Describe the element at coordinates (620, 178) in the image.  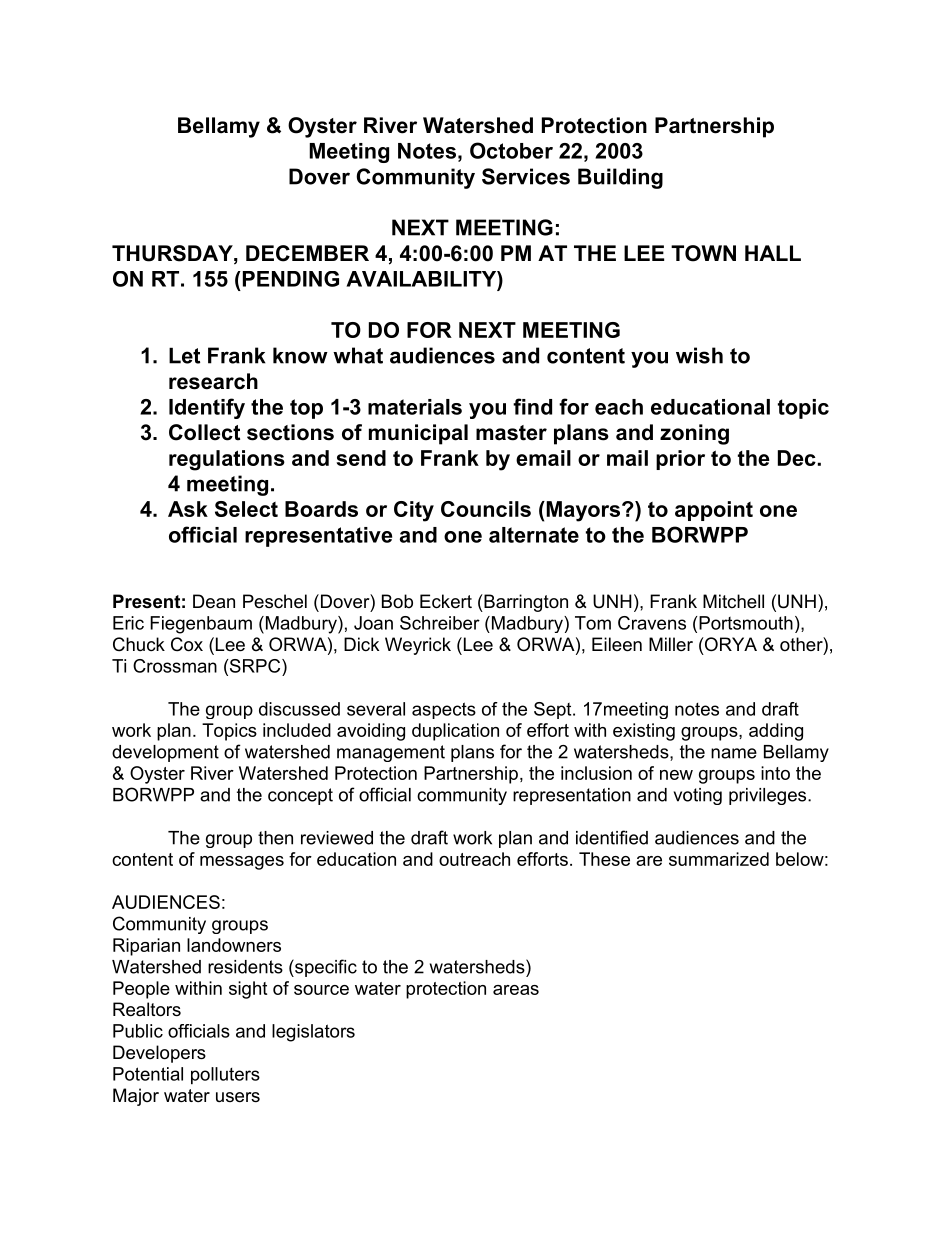
I see `Building` at that location.
